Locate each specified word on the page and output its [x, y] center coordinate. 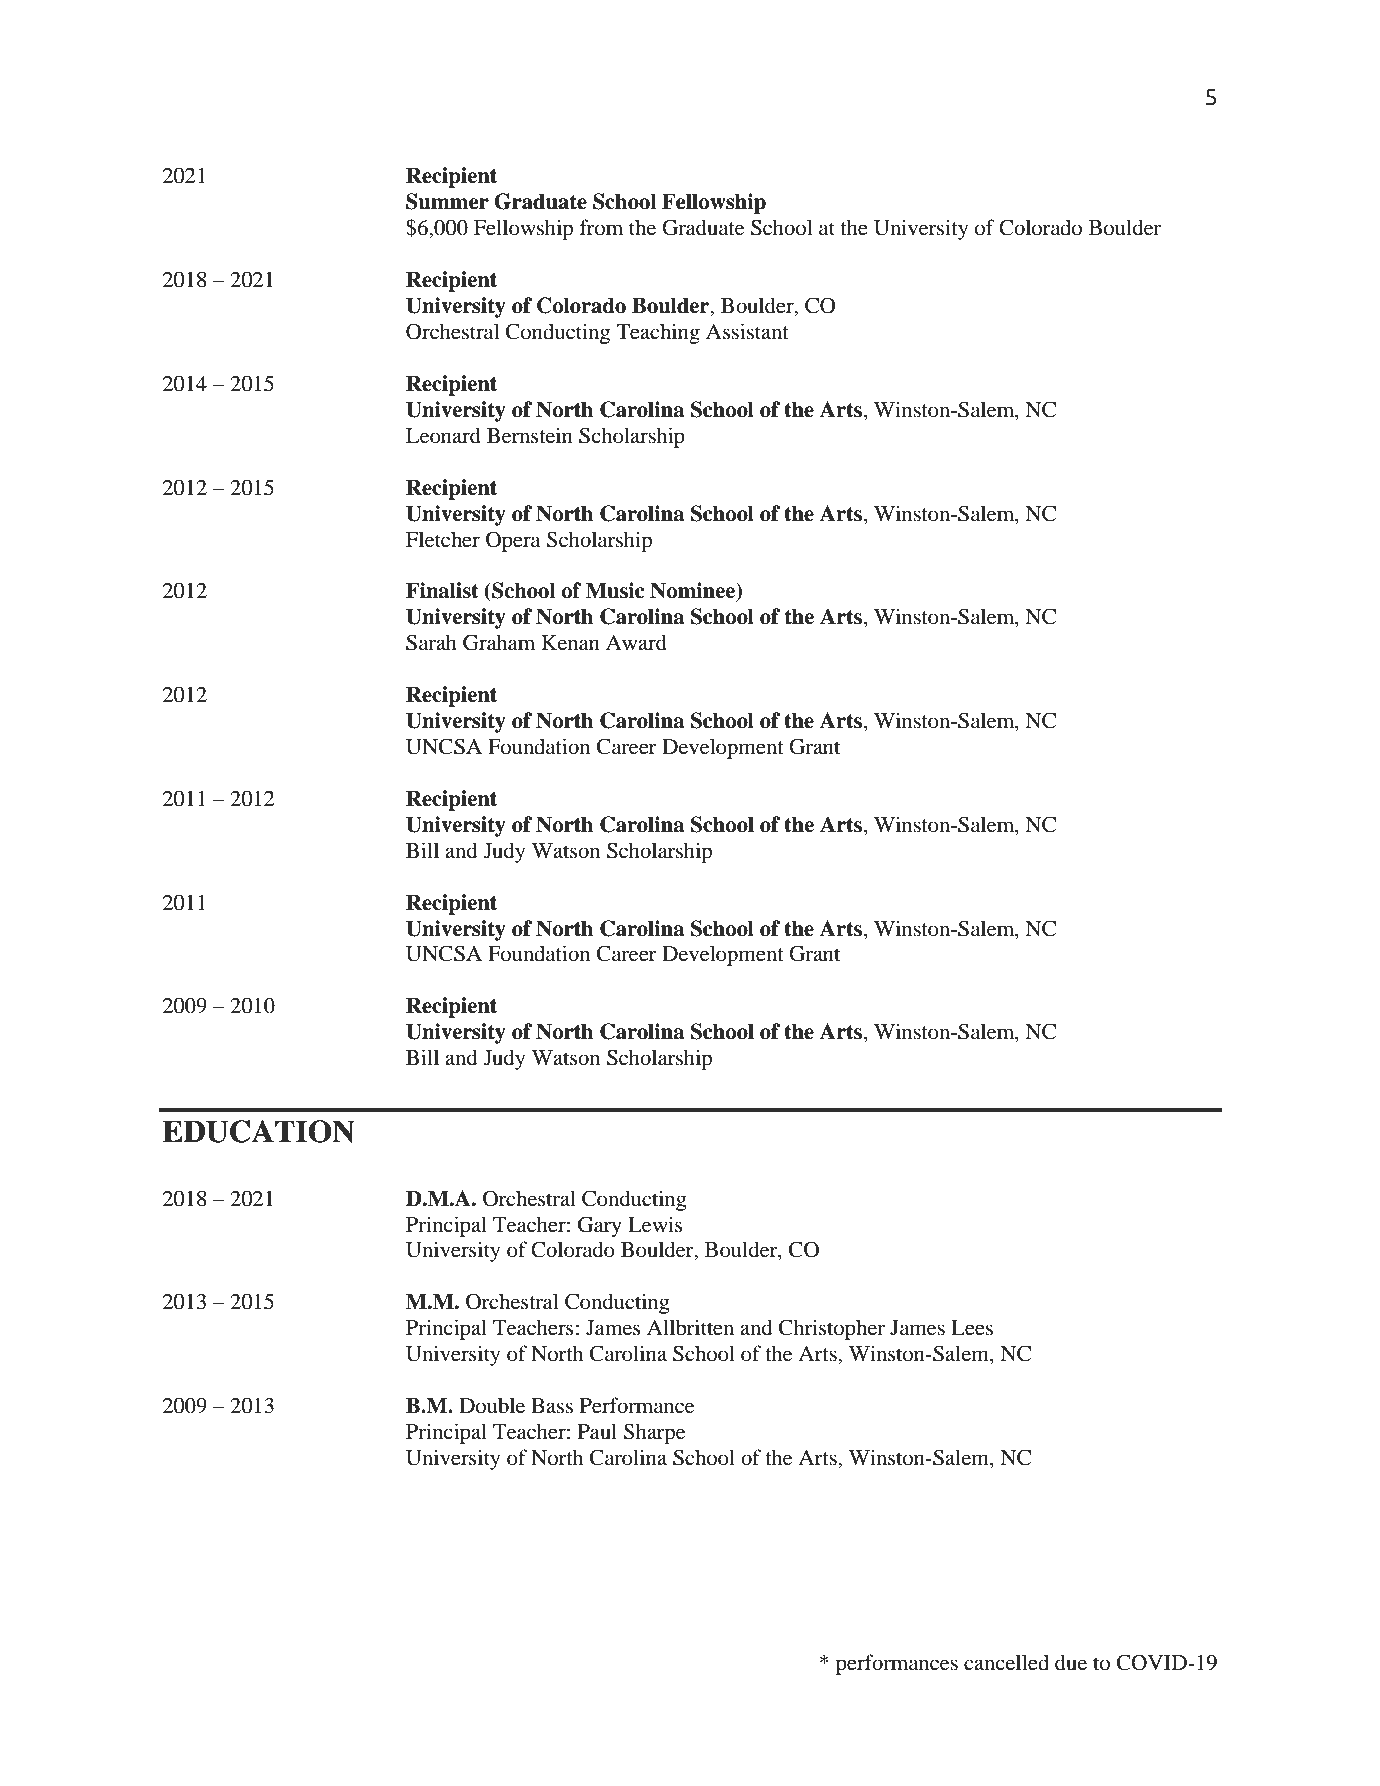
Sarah [431, 642]
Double [492, 1405]
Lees [972, 1328]
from [601, 227]
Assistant [747, 331]
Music [615, 590]
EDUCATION [258, 1131]
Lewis [655, 1224]
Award [636, 642]
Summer [447, 201]
